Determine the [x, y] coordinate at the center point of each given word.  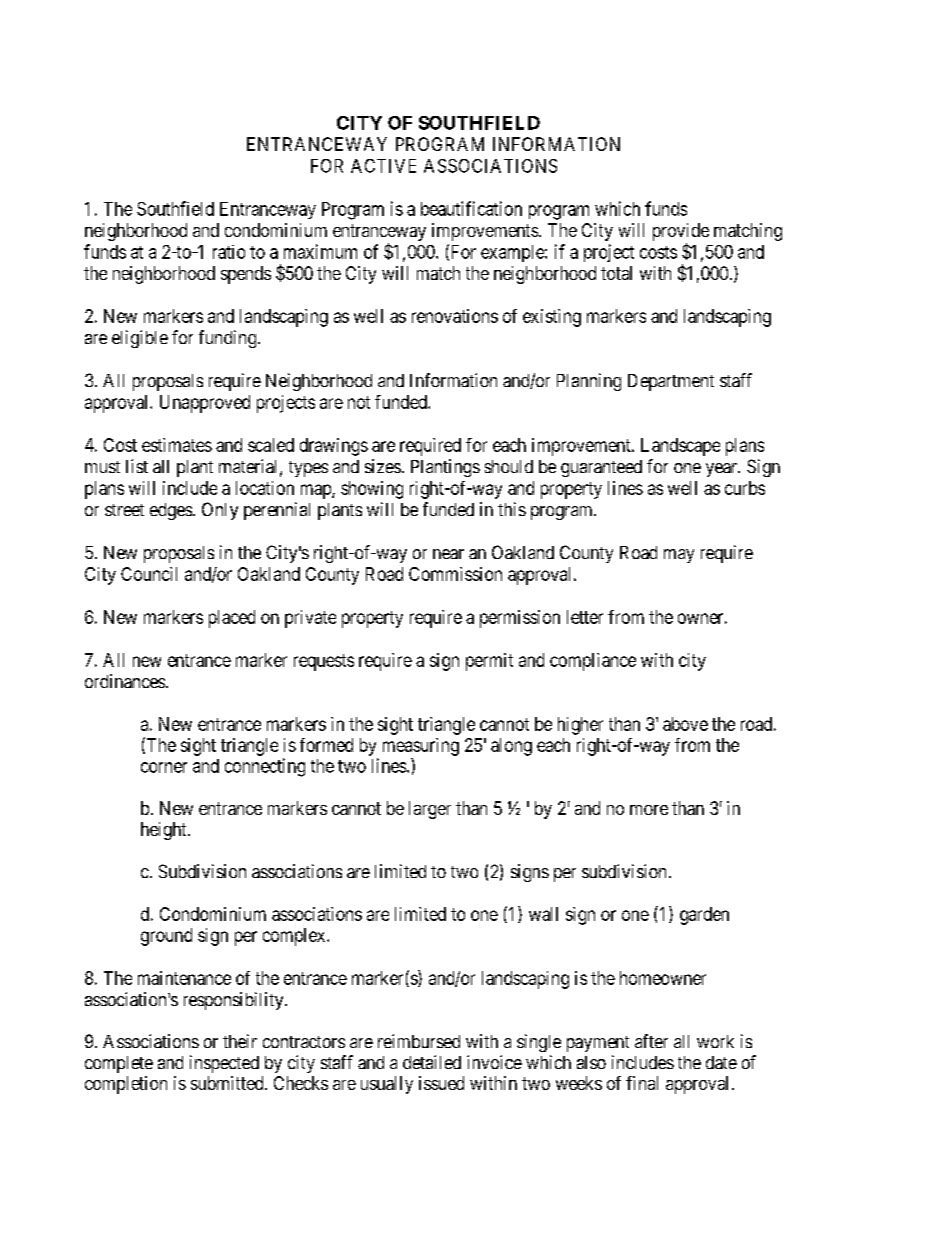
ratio [229, 252]
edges [171, 511]
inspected [224, 1064]
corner [164, 767]
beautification [471, 208]
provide [681, 232]
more [649, 810]
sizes [383, 466]
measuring [421, 747]
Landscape [680, 447]
